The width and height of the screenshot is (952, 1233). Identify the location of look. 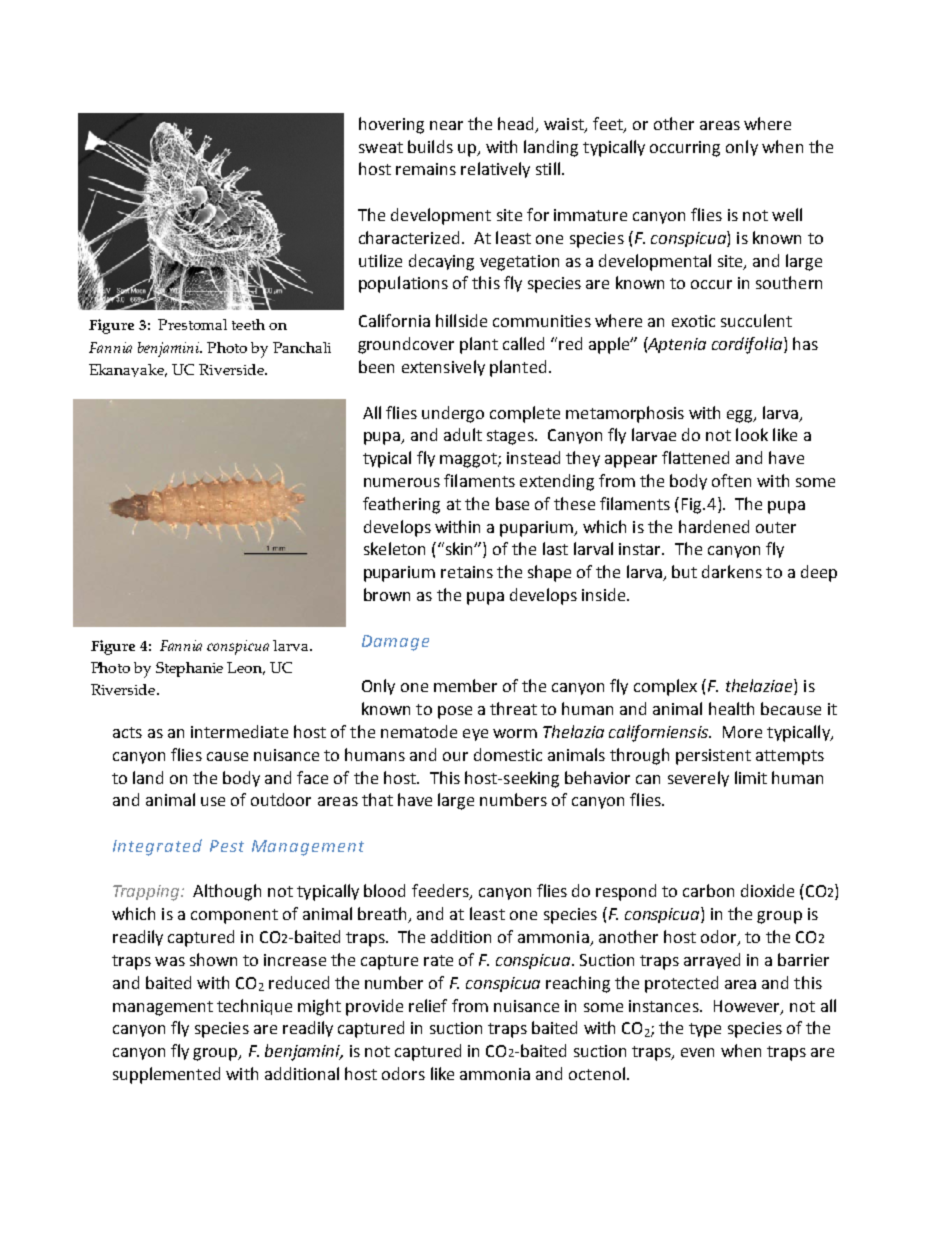
(752, 434).
